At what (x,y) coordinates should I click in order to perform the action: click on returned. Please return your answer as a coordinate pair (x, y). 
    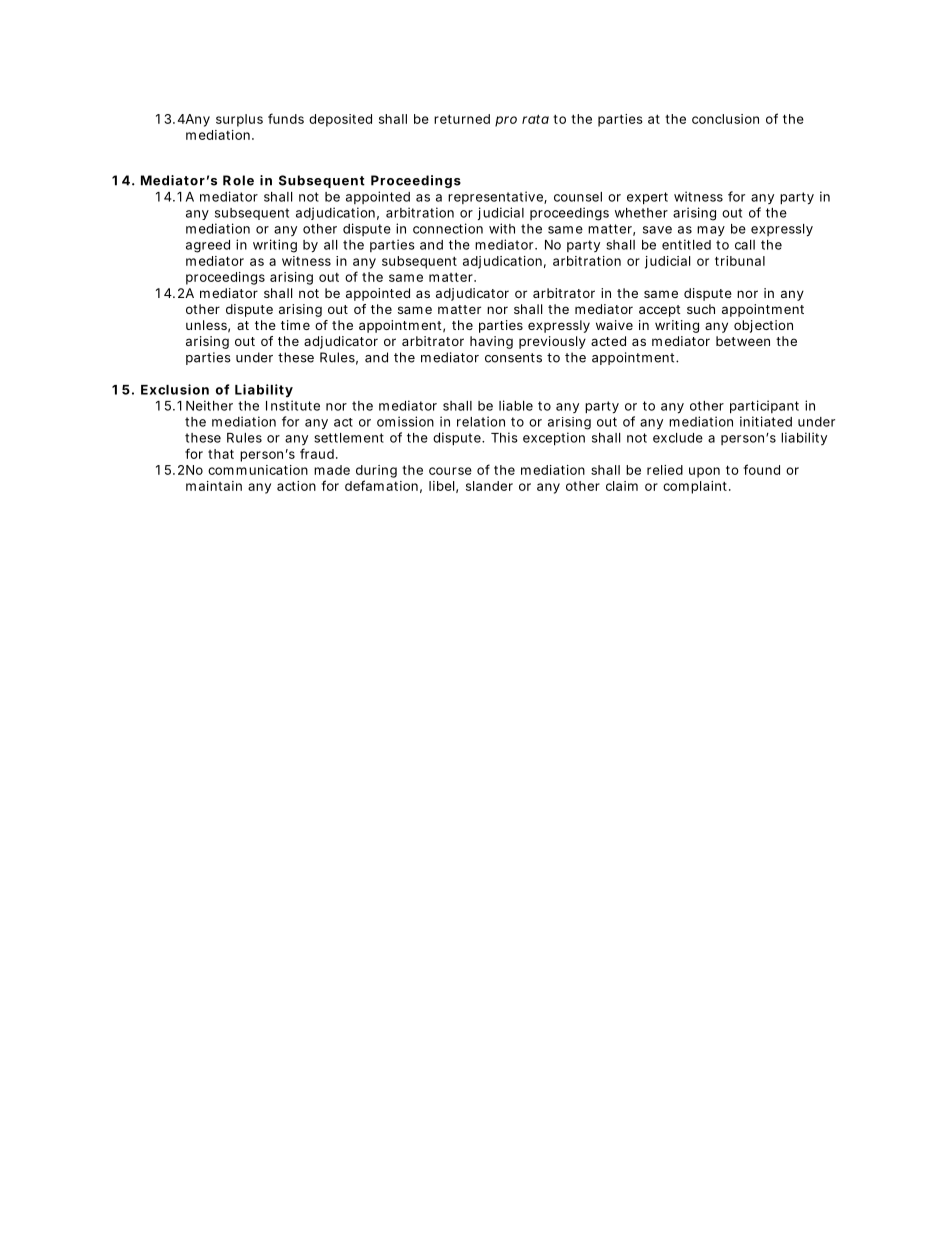
    Looking at the image, I should click on (462, 119).
